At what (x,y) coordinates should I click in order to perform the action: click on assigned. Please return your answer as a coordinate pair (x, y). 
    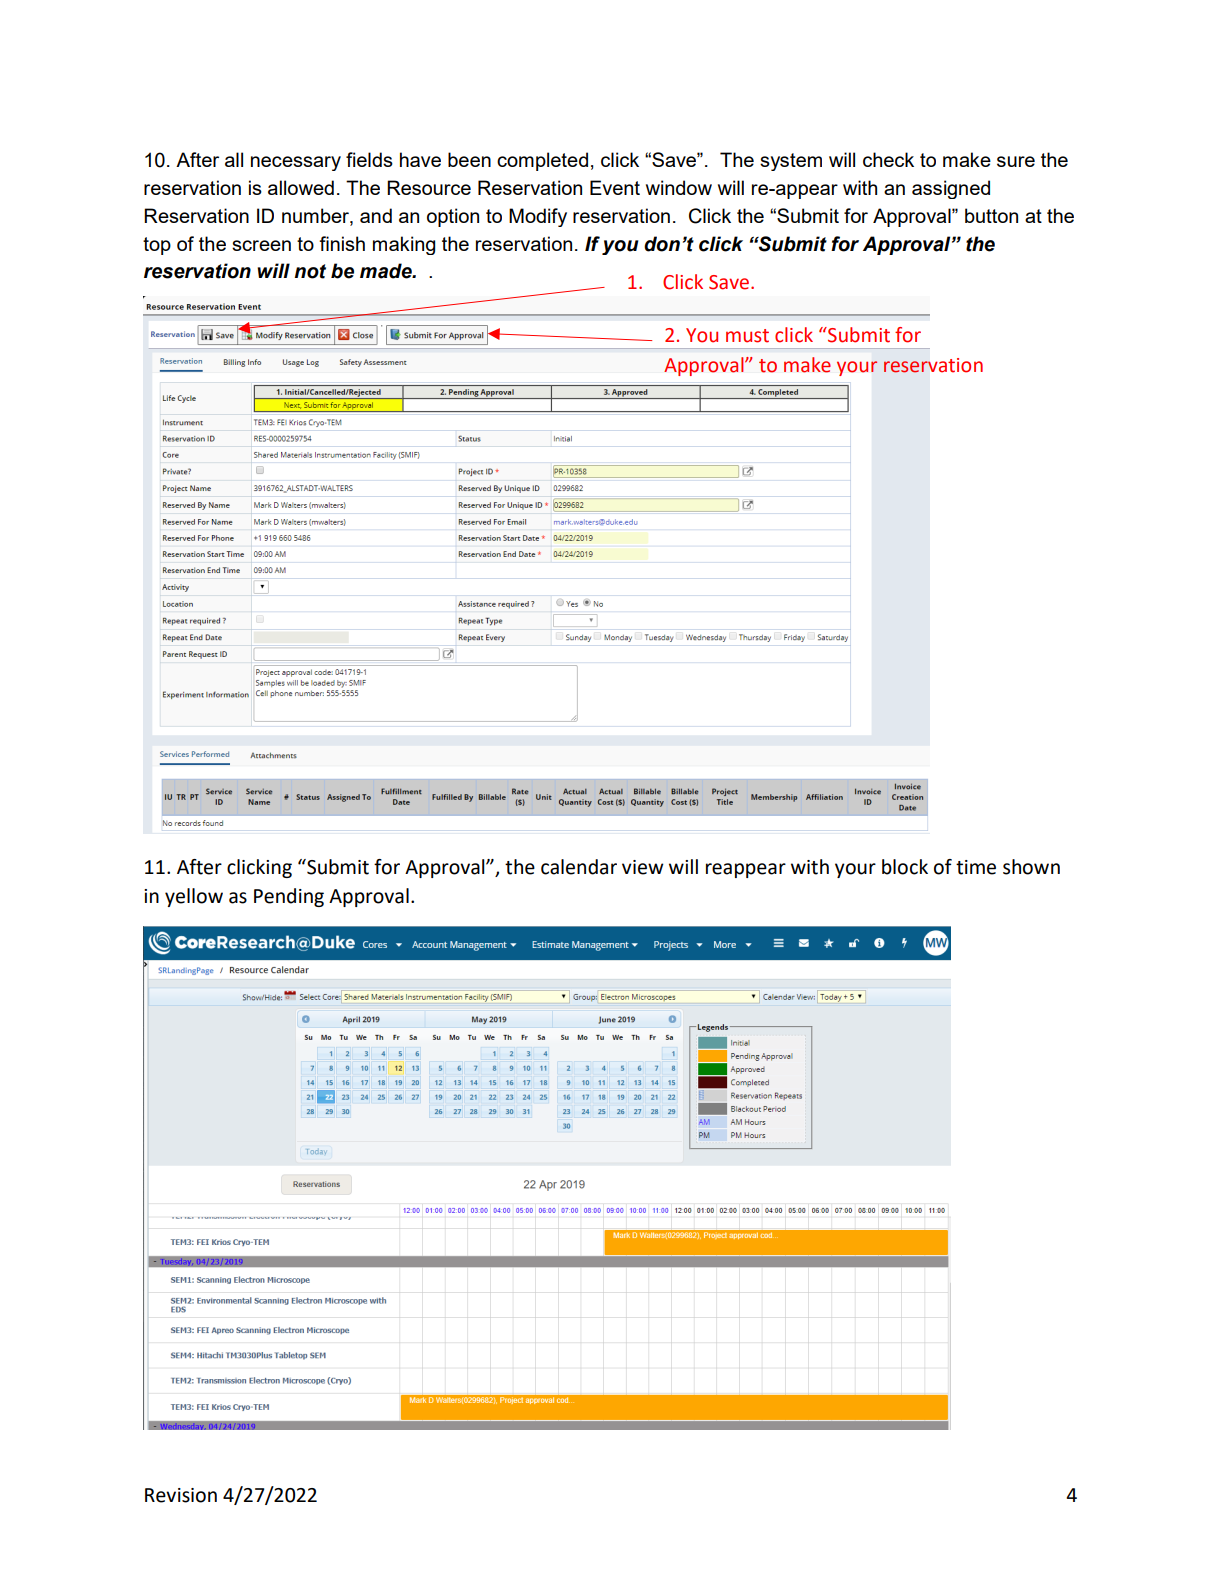
    Looking at the image, I should click on (951, 189).
